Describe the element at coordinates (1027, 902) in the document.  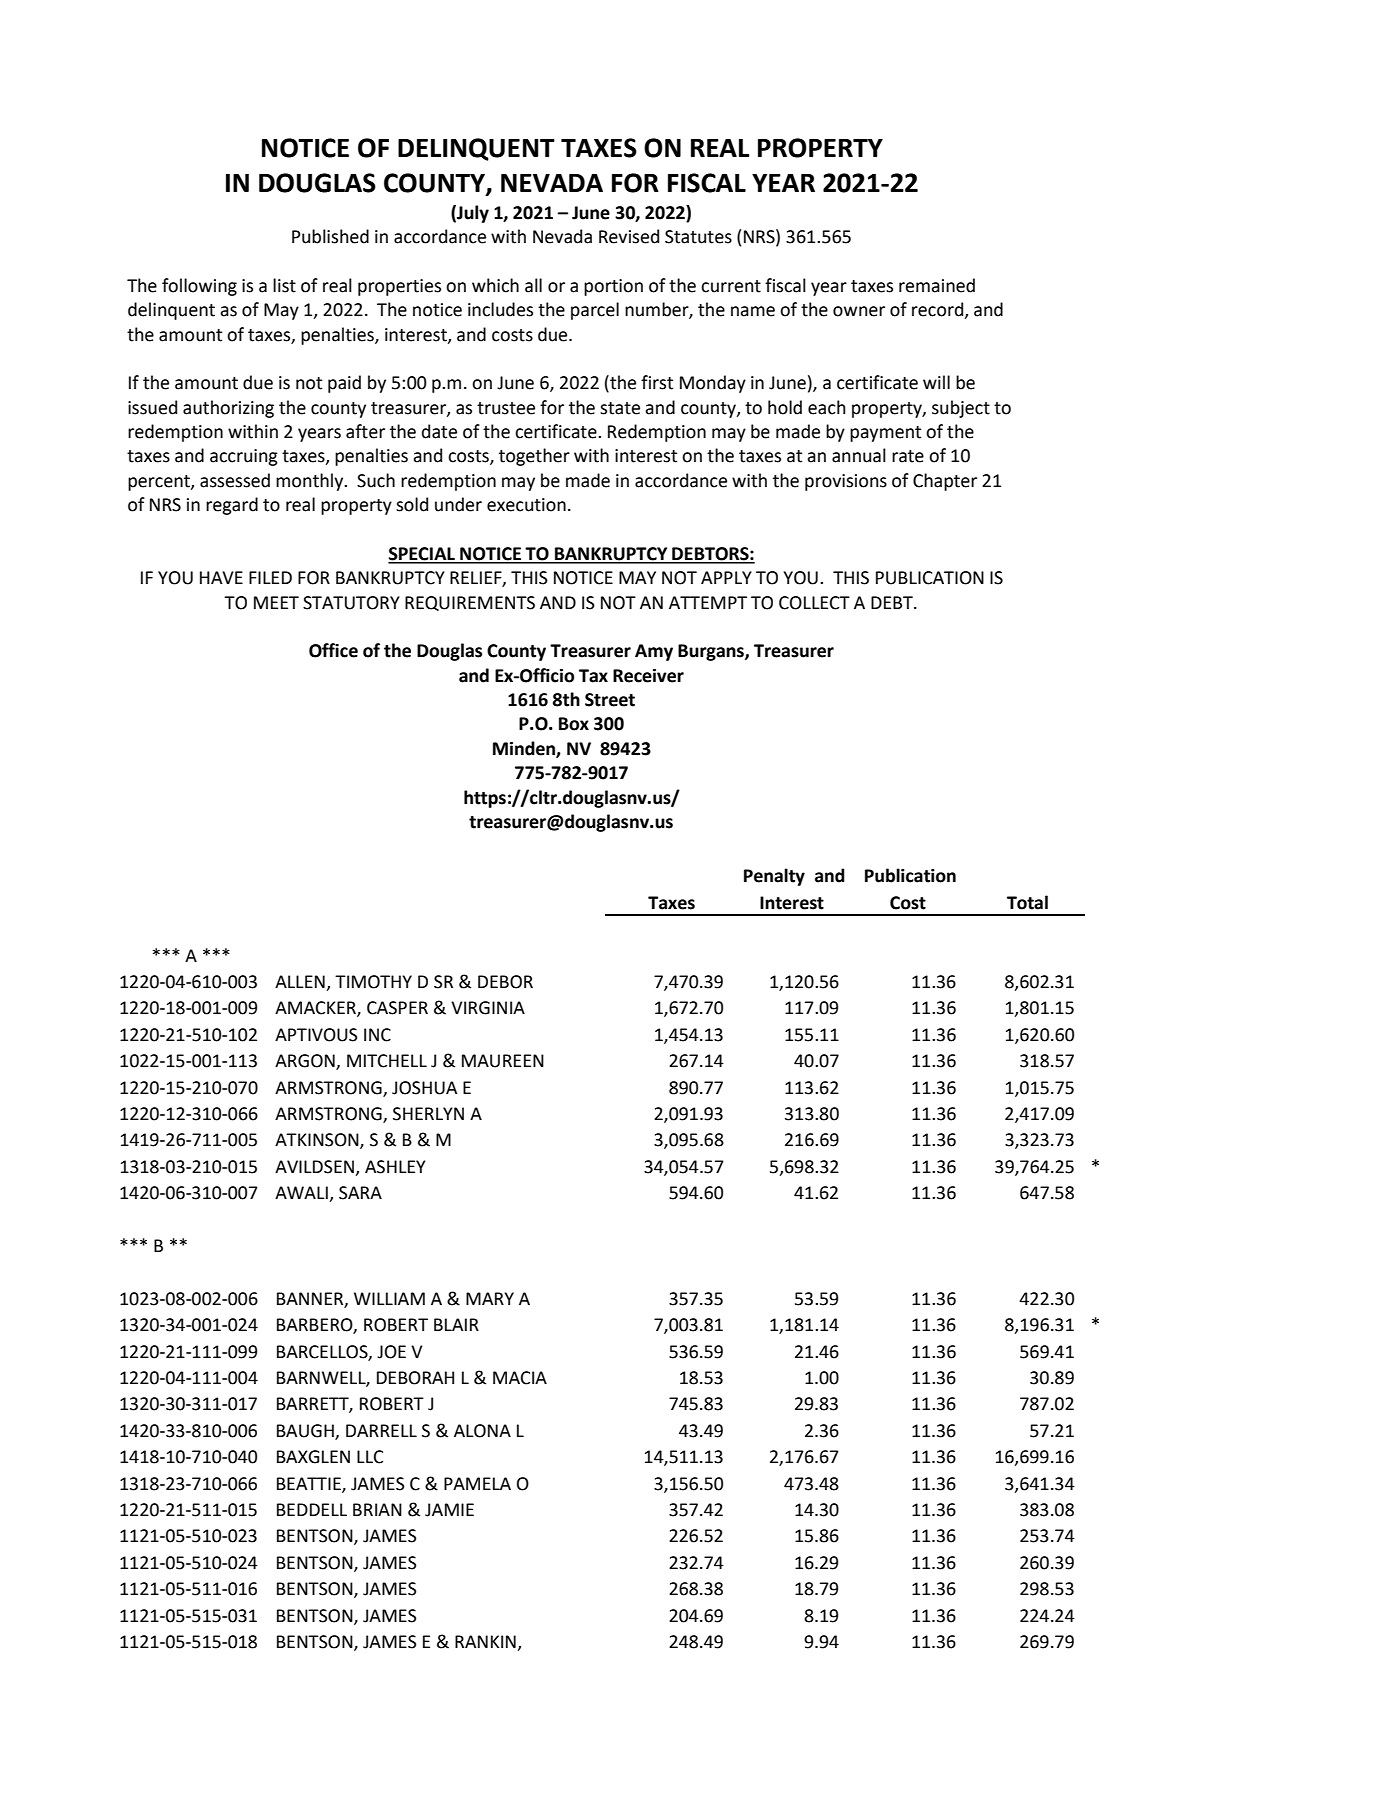
I see `Total` at that location.
